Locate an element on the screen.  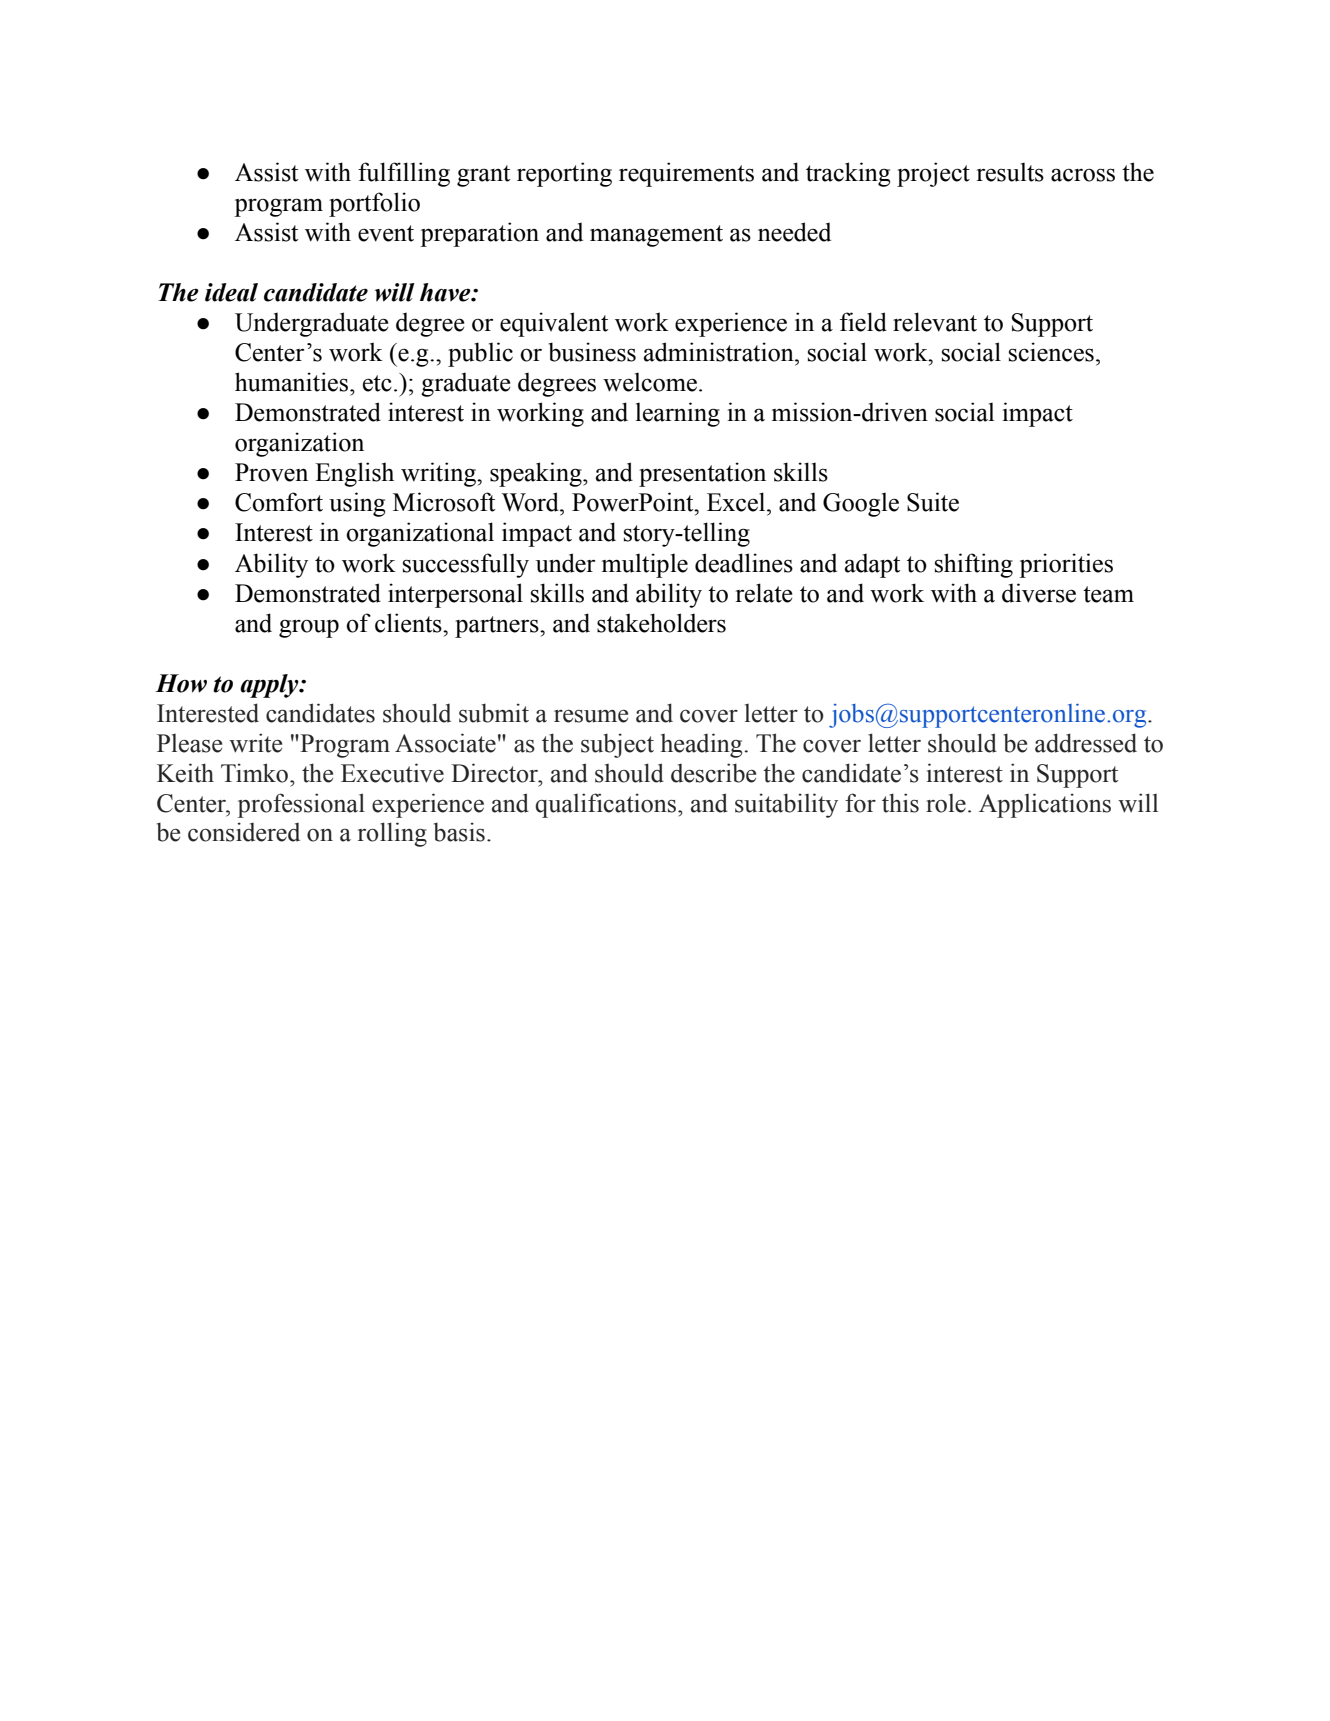
multiple is located at coordinates (645, 565).
